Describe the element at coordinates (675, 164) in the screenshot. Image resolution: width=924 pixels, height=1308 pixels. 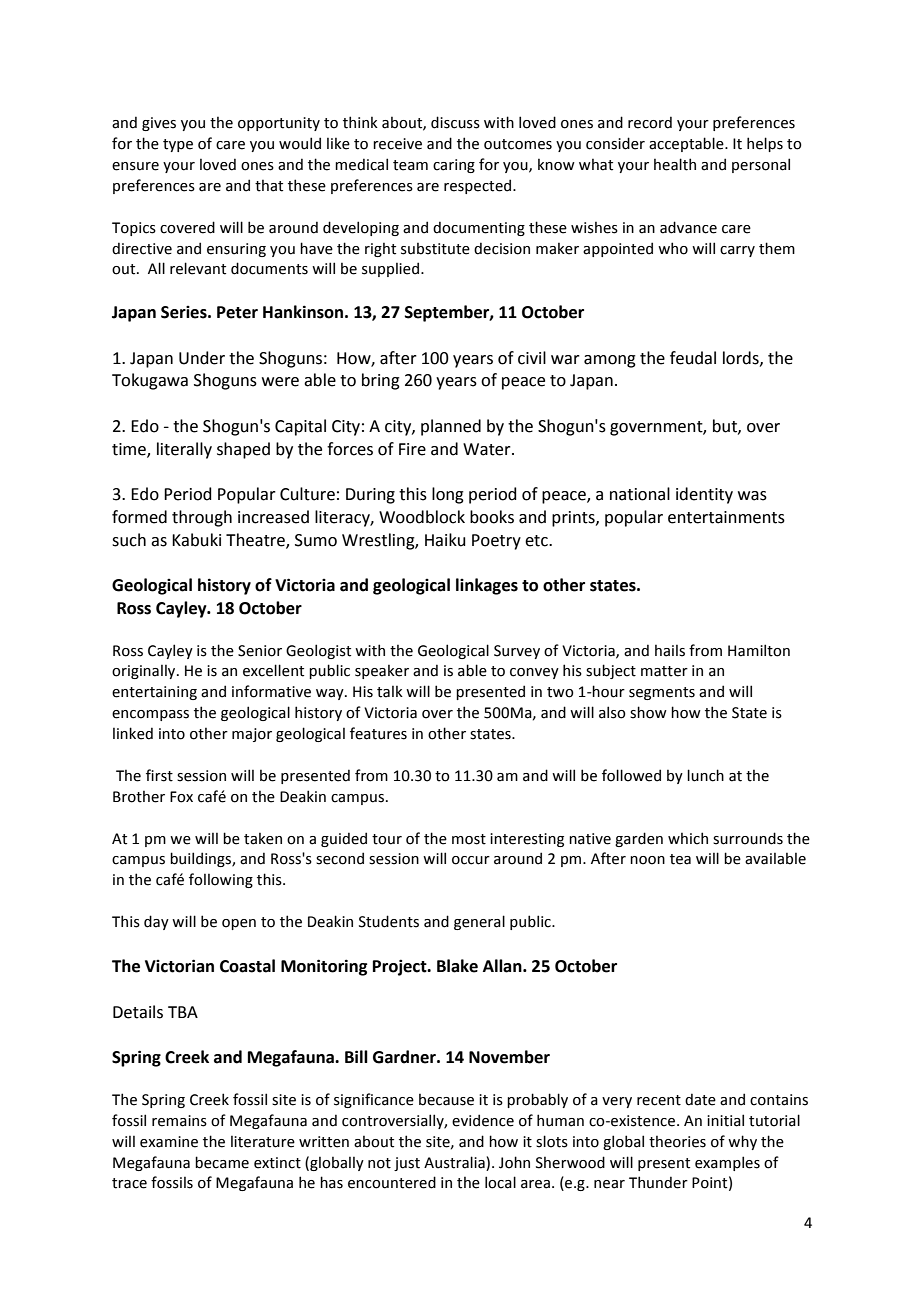
I see `health` at that location.
